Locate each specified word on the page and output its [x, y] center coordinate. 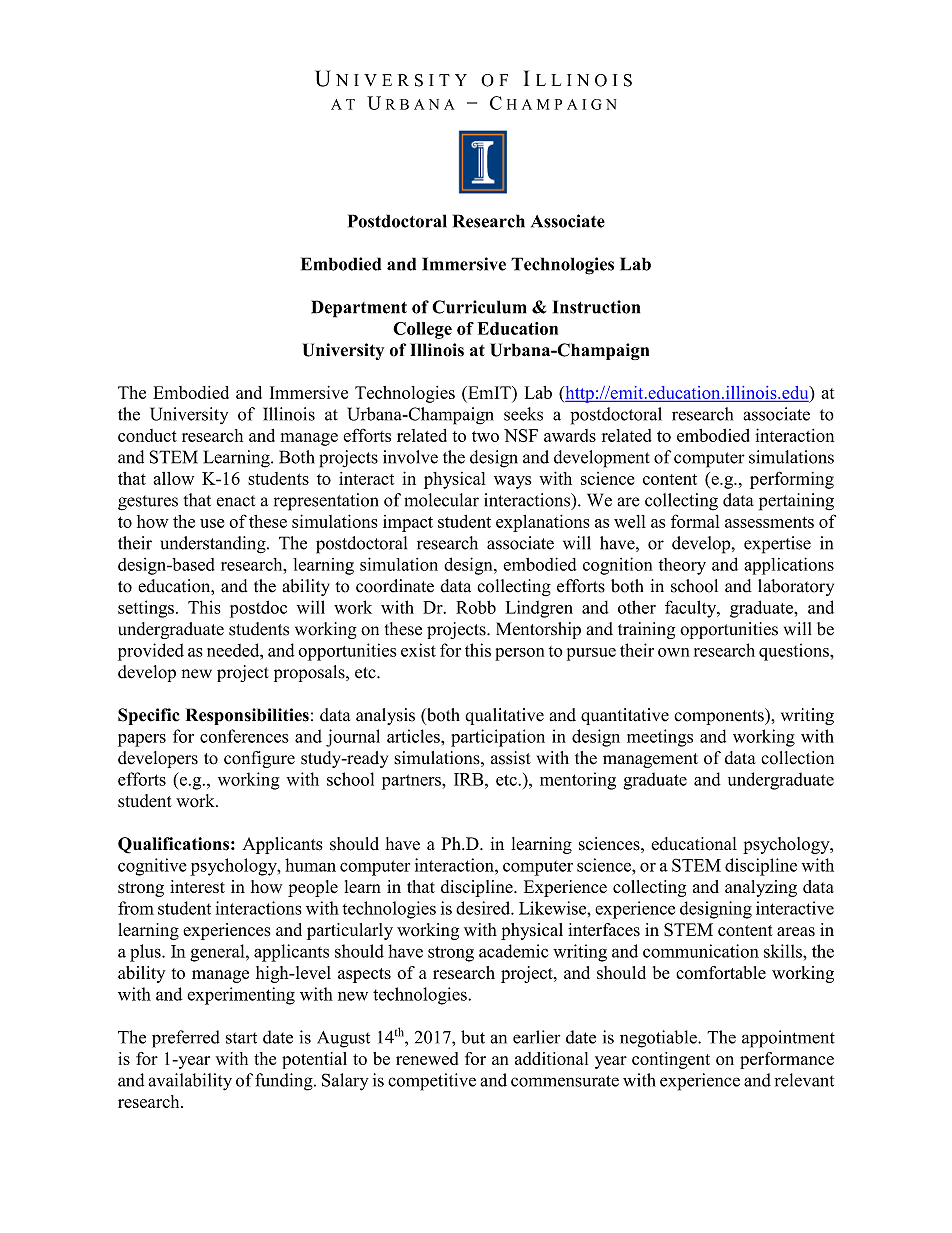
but [473, 1037]
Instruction [596, 307]
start [241, 1038]
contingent [671, 1060]
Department [359, 309]
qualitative [504, 716]
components [720, 716]
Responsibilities [247, 716]
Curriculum [479, 307]
